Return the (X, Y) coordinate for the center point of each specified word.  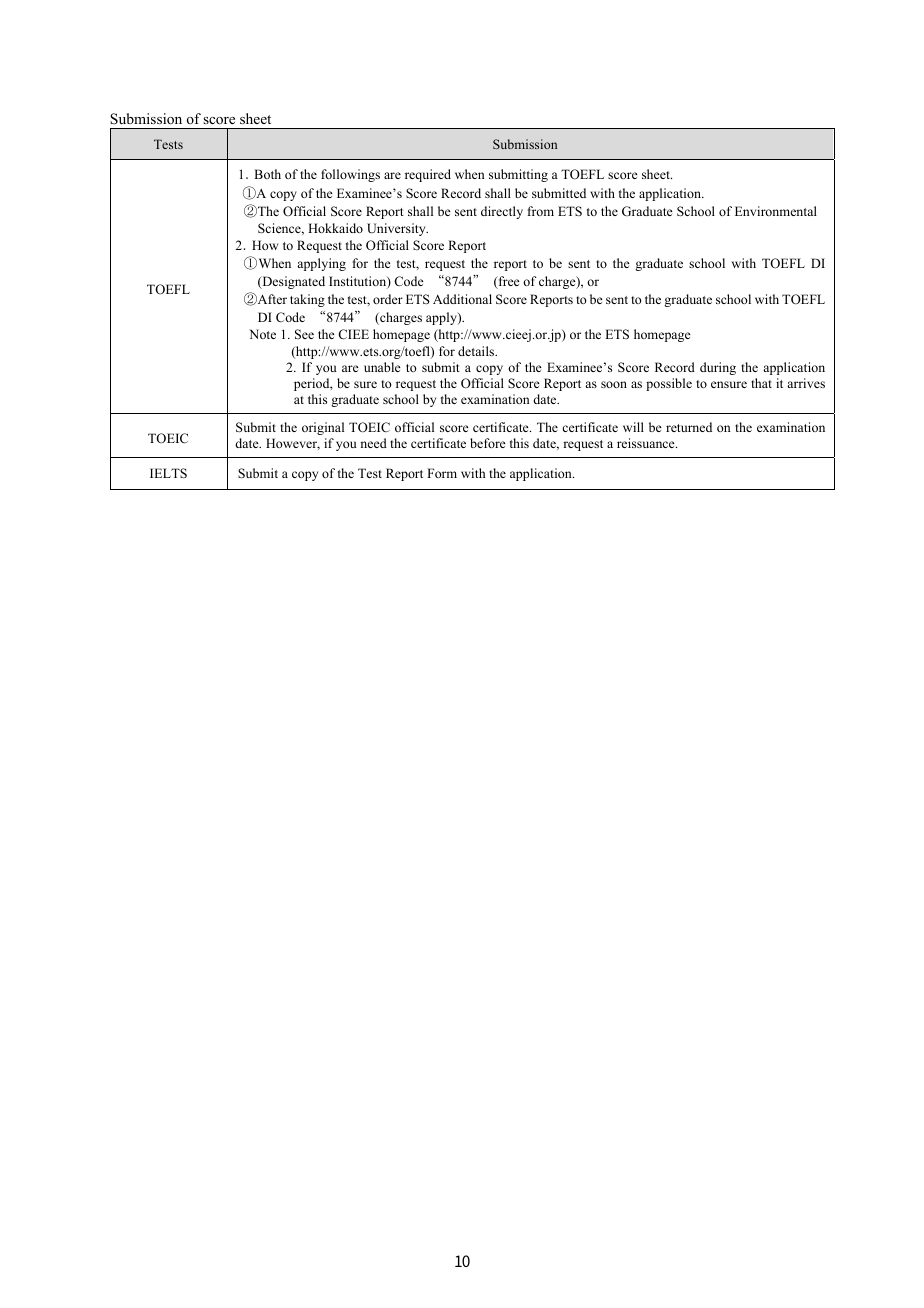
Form (442, 473)
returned (689, 427)
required (428, 175)
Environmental (776, 211)
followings (350, 175)
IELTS (168, 473)
